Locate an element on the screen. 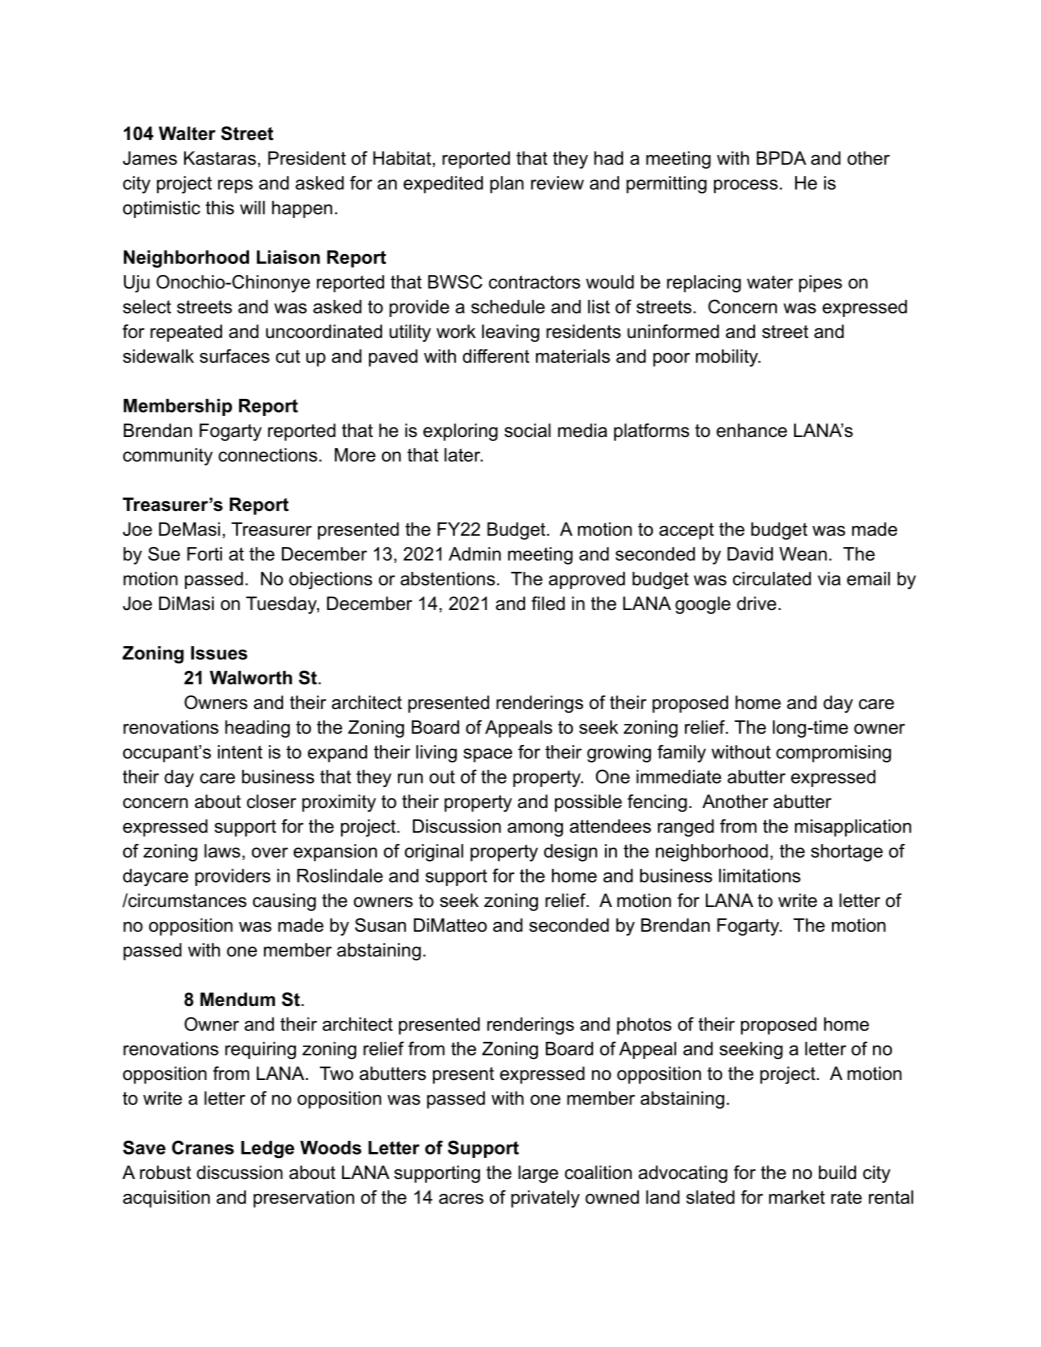 This screenshot has width=1041, height=1347. Wean is located at coordinates (803, 554).
